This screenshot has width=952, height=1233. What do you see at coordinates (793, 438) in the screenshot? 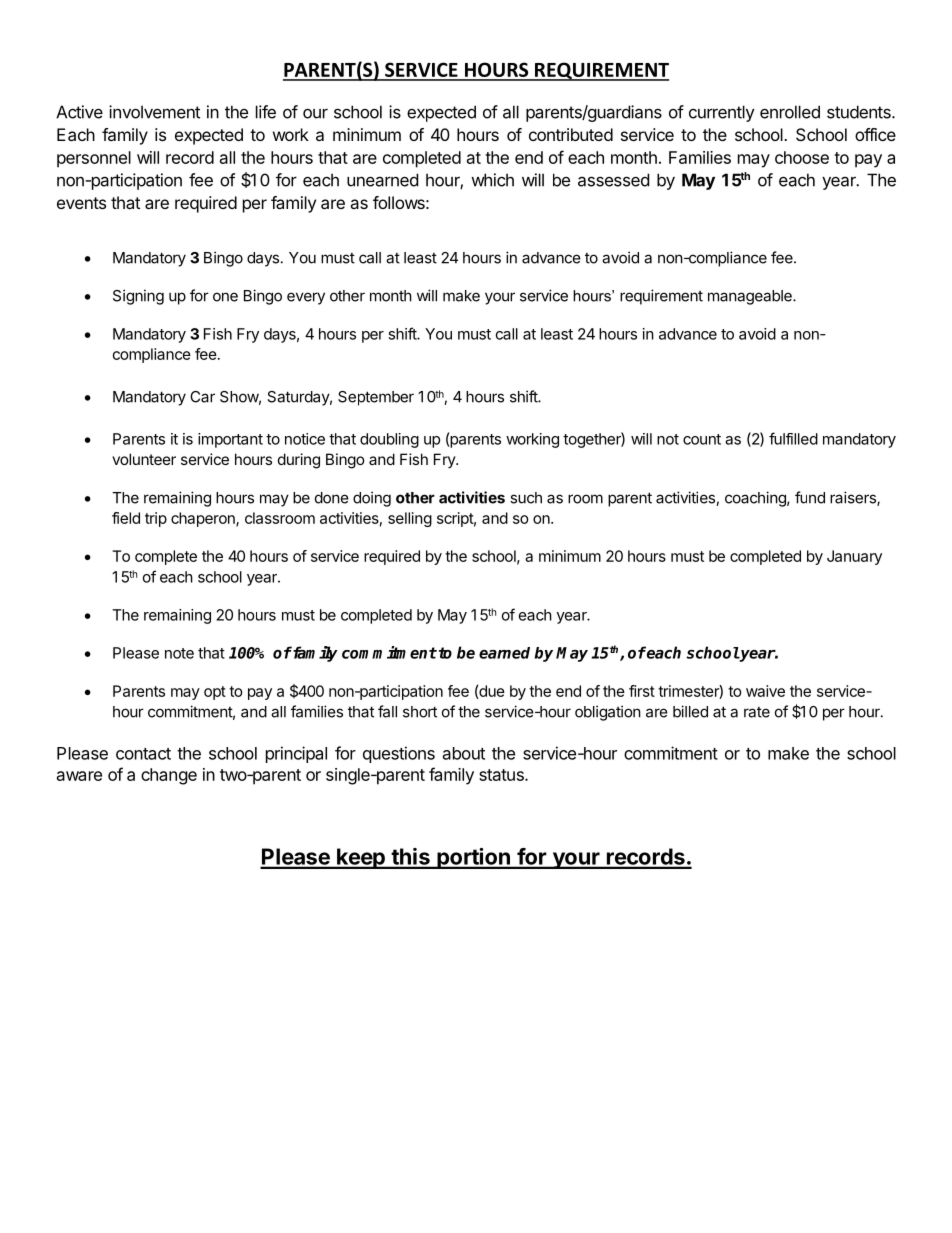
I see `fulfilled` at bounding box center [793, 438].
